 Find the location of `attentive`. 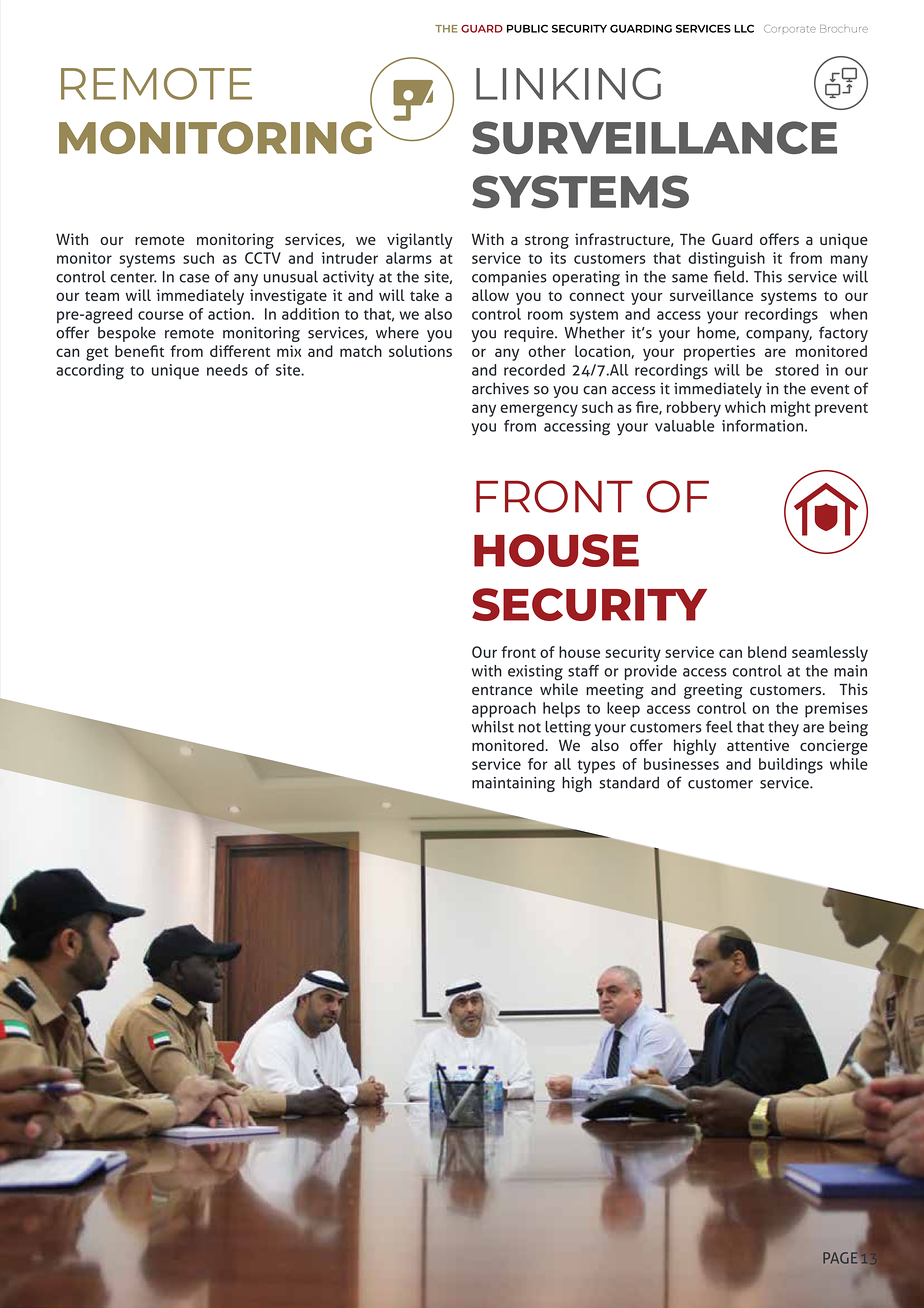

attentive is located at coordinates (758, 745).
